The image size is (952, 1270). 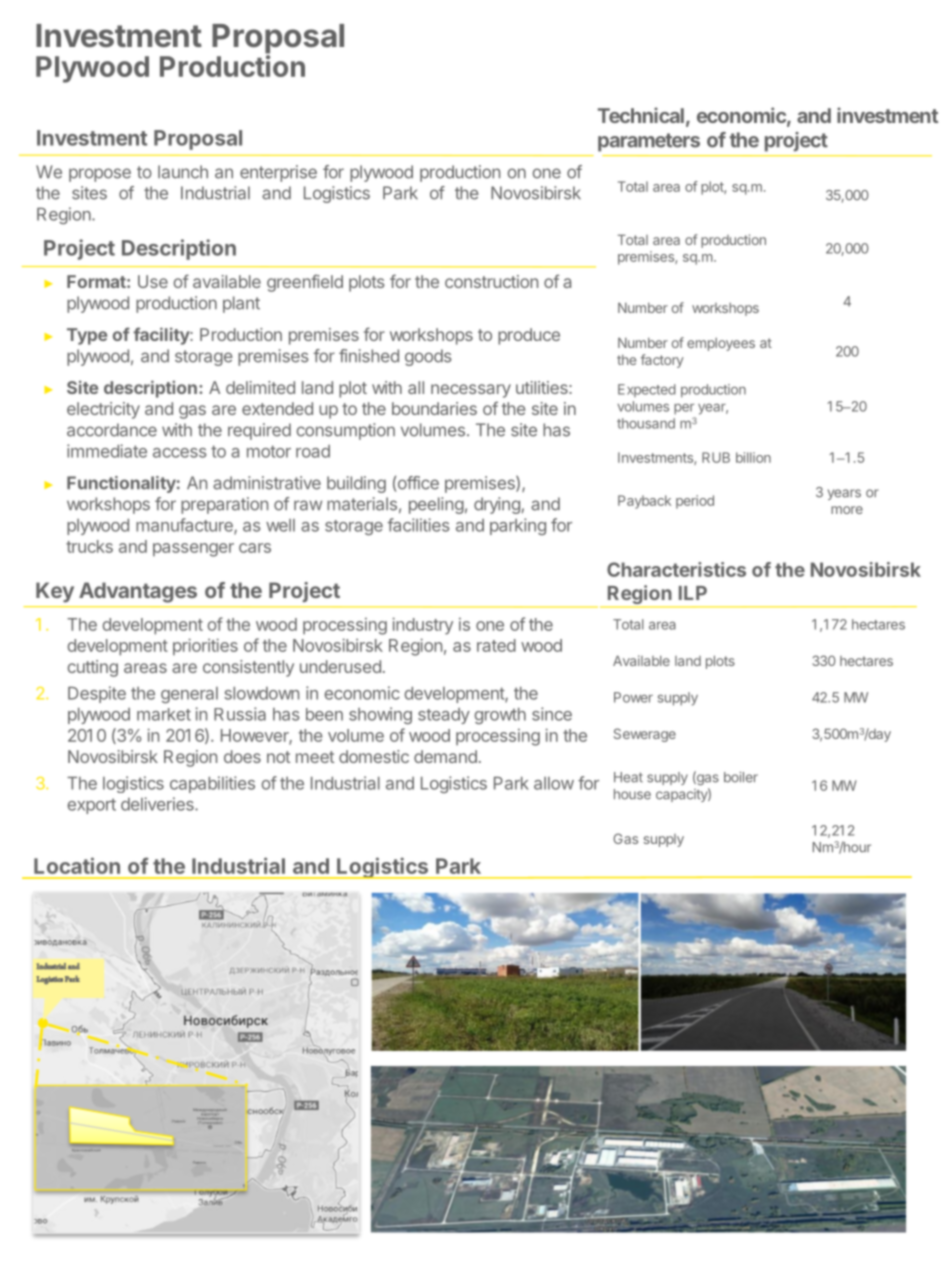 What do you see at coordinates (741, 777) in the document?
I see `boiler` at bounding box center [741, 777].
